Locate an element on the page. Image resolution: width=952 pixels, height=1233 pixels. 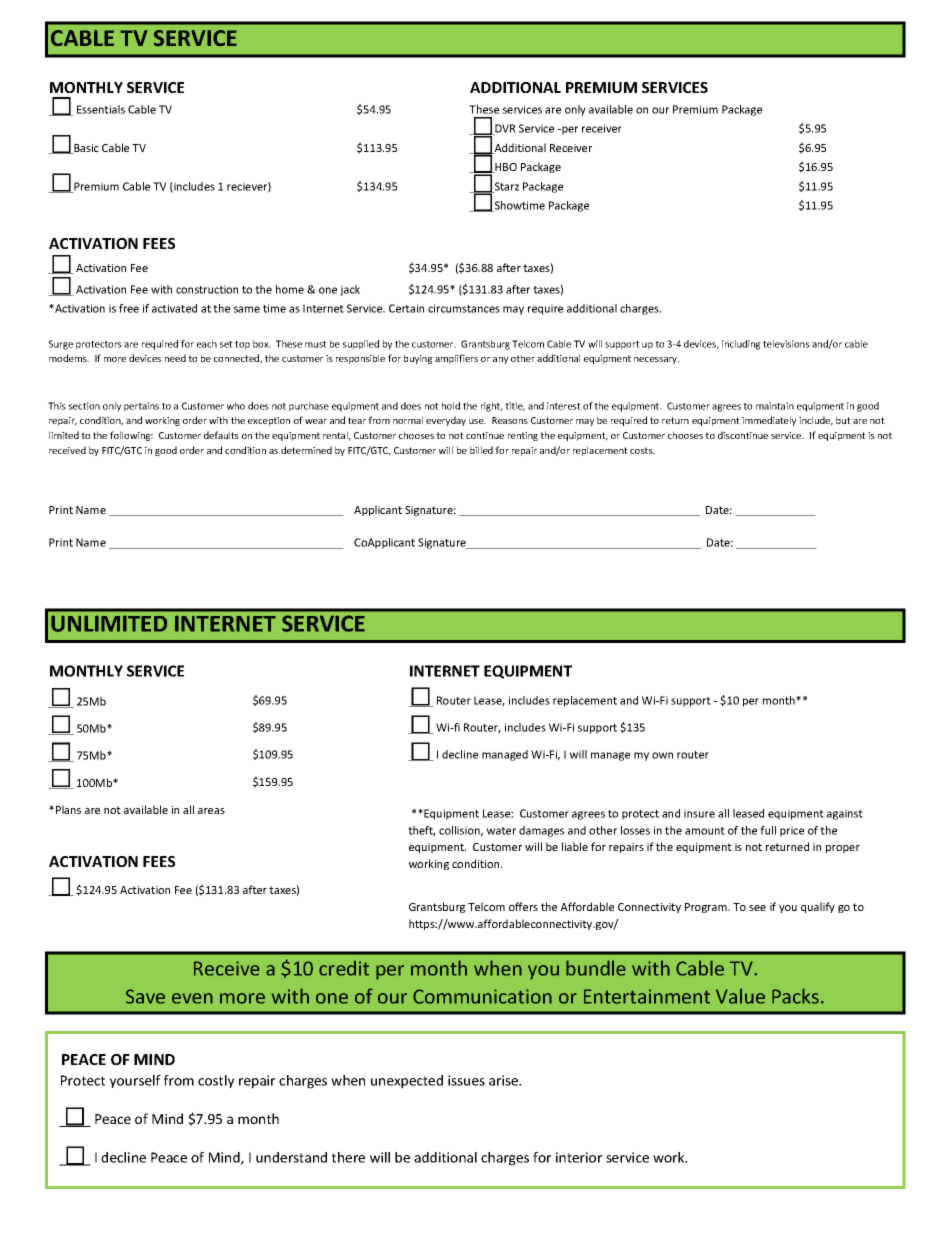
Essentials is located at coordinates (101, 109).
